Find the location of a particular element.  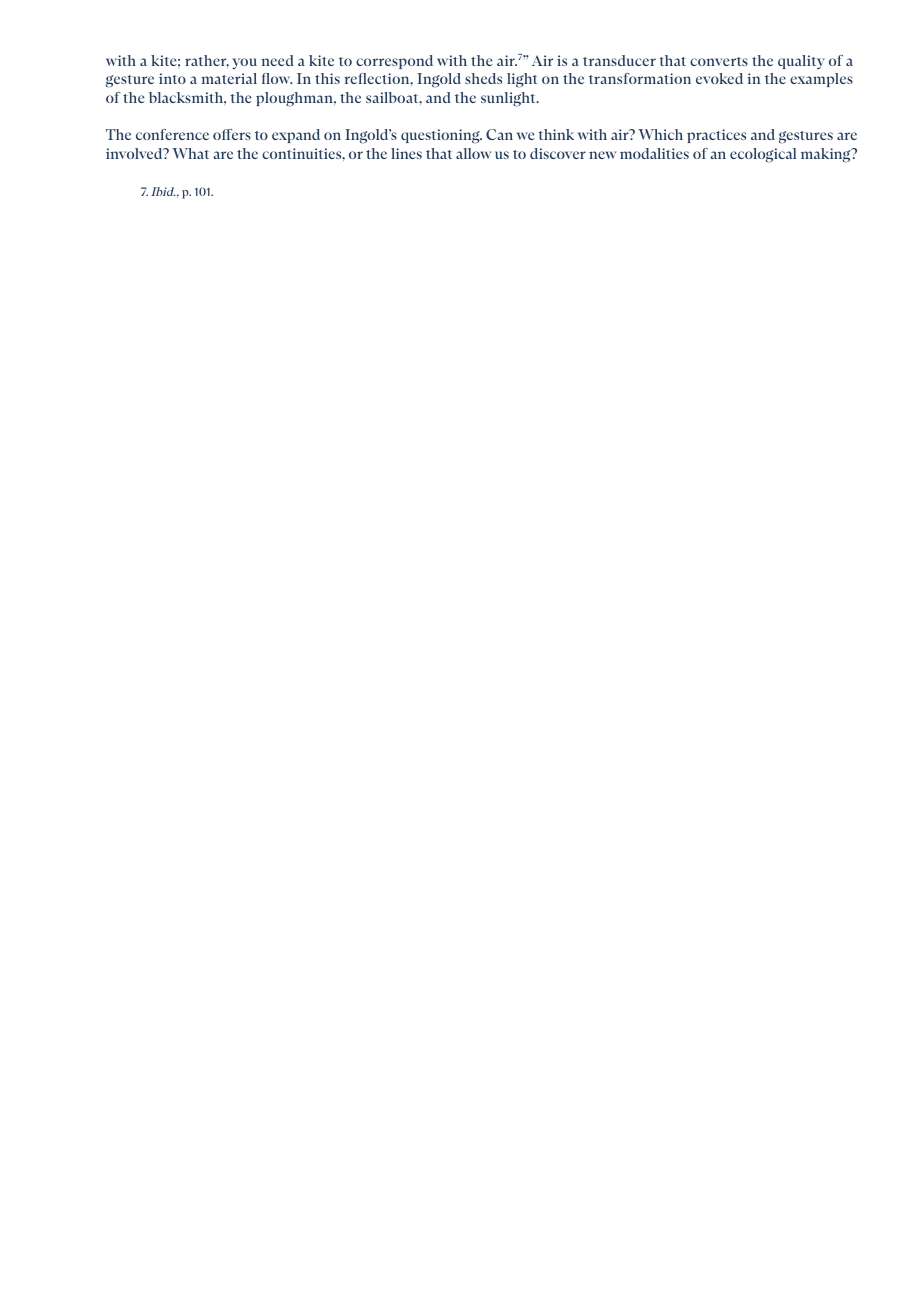

allow is located at coordinates (474, 153).
